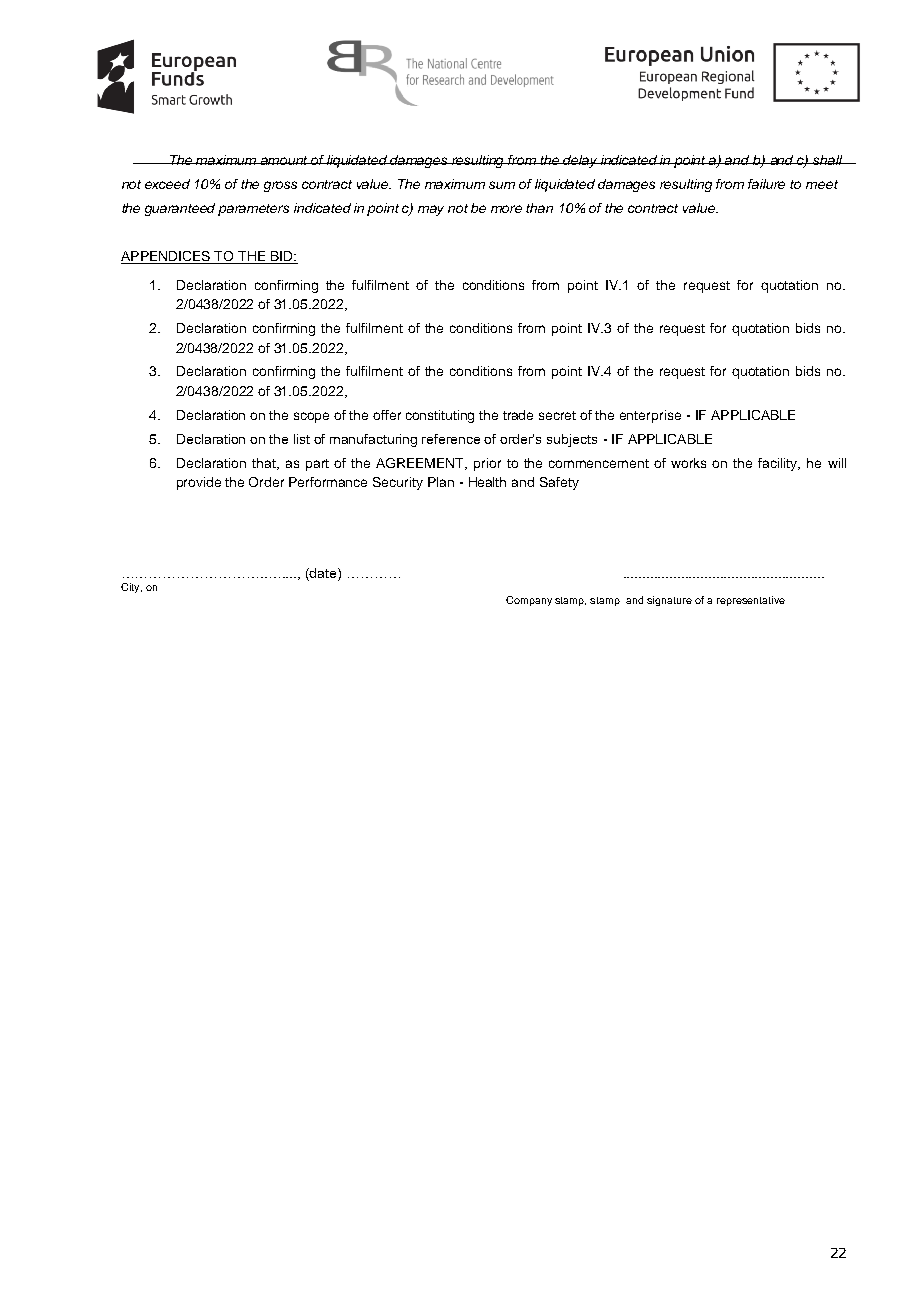 This page has width=924, height=1308. I want to click on trade, so click(518, 415).
